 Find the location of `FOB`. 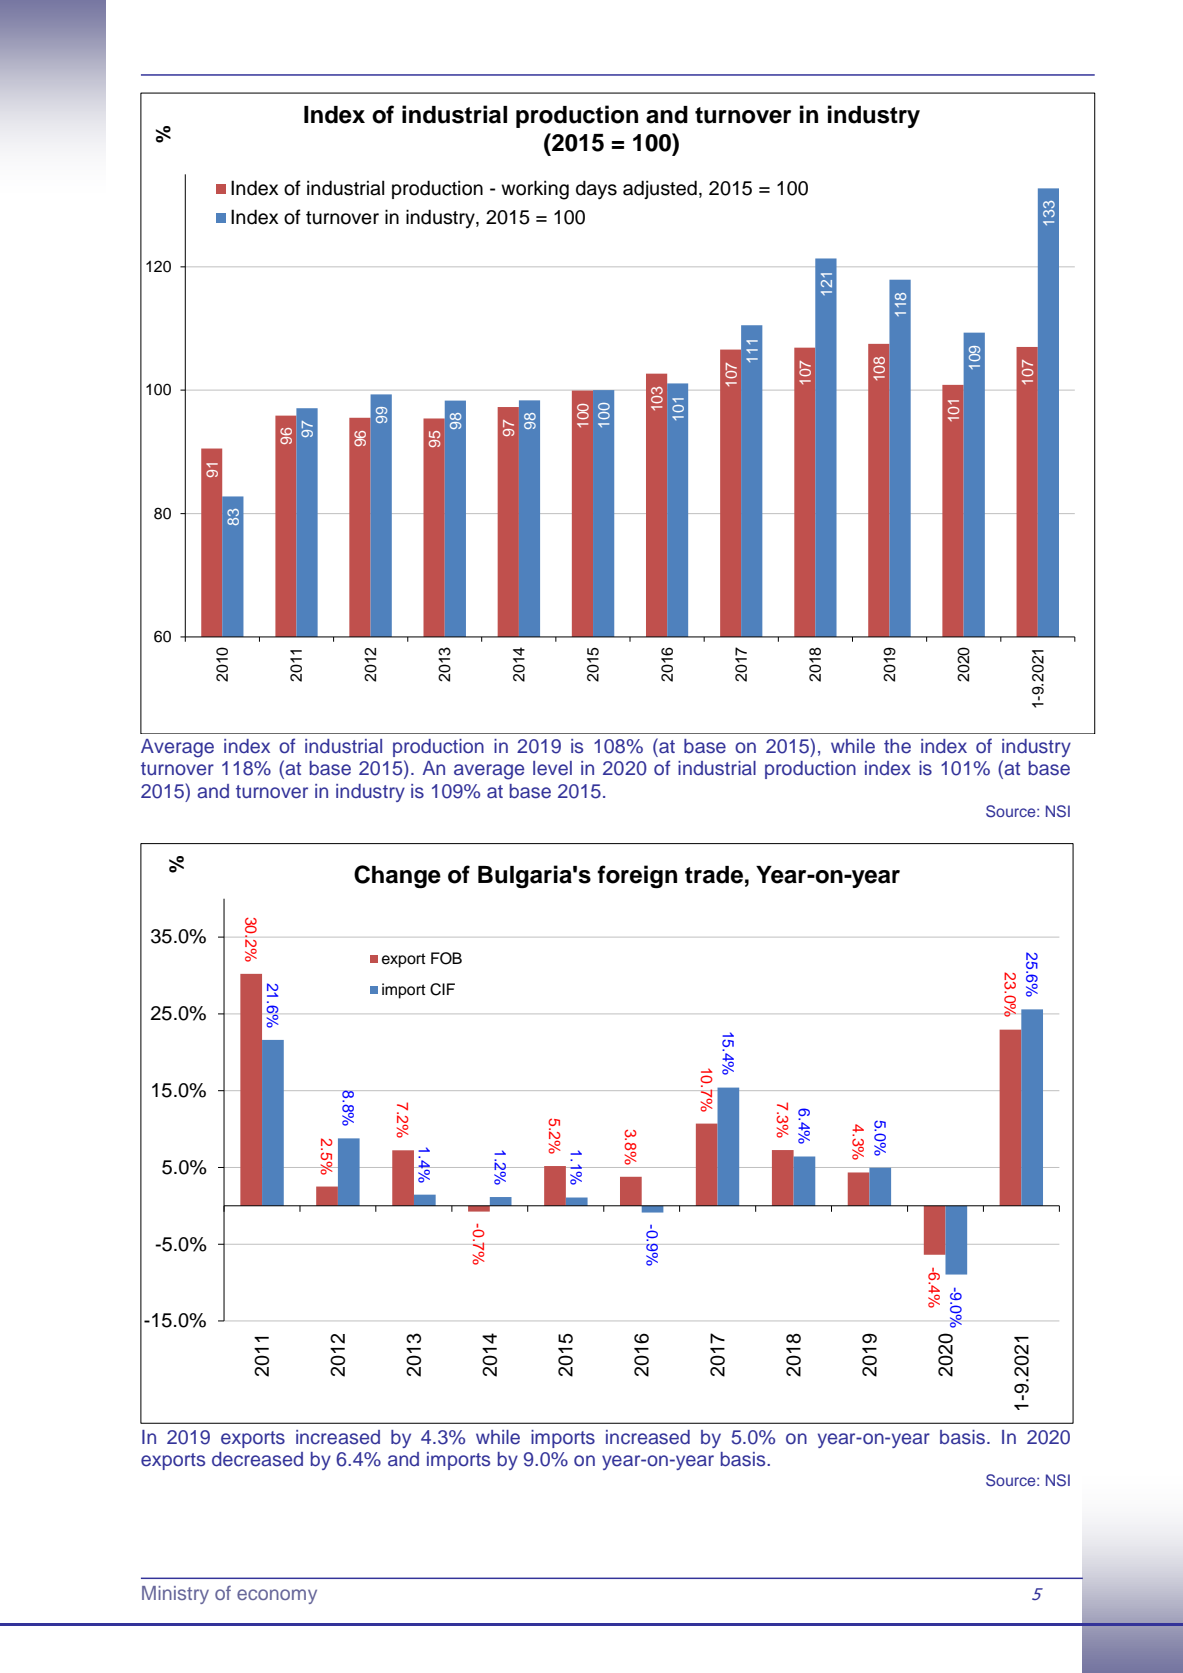

FOB is located at coordinates (446, 958).
